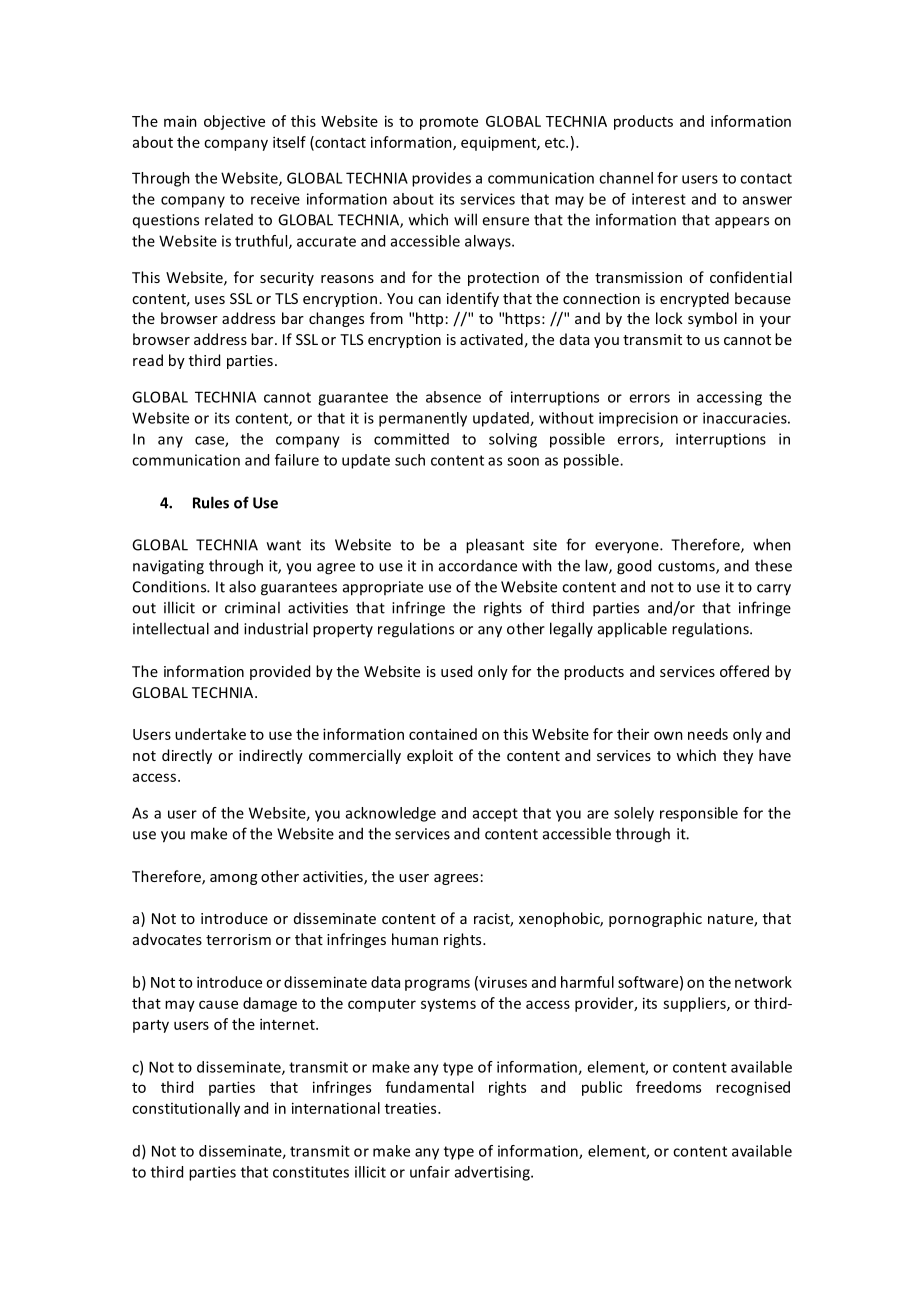 The image size is (924, 1308). Describe the element at coordinates (430, 1172) in the page. I see `unfair` at that location.
